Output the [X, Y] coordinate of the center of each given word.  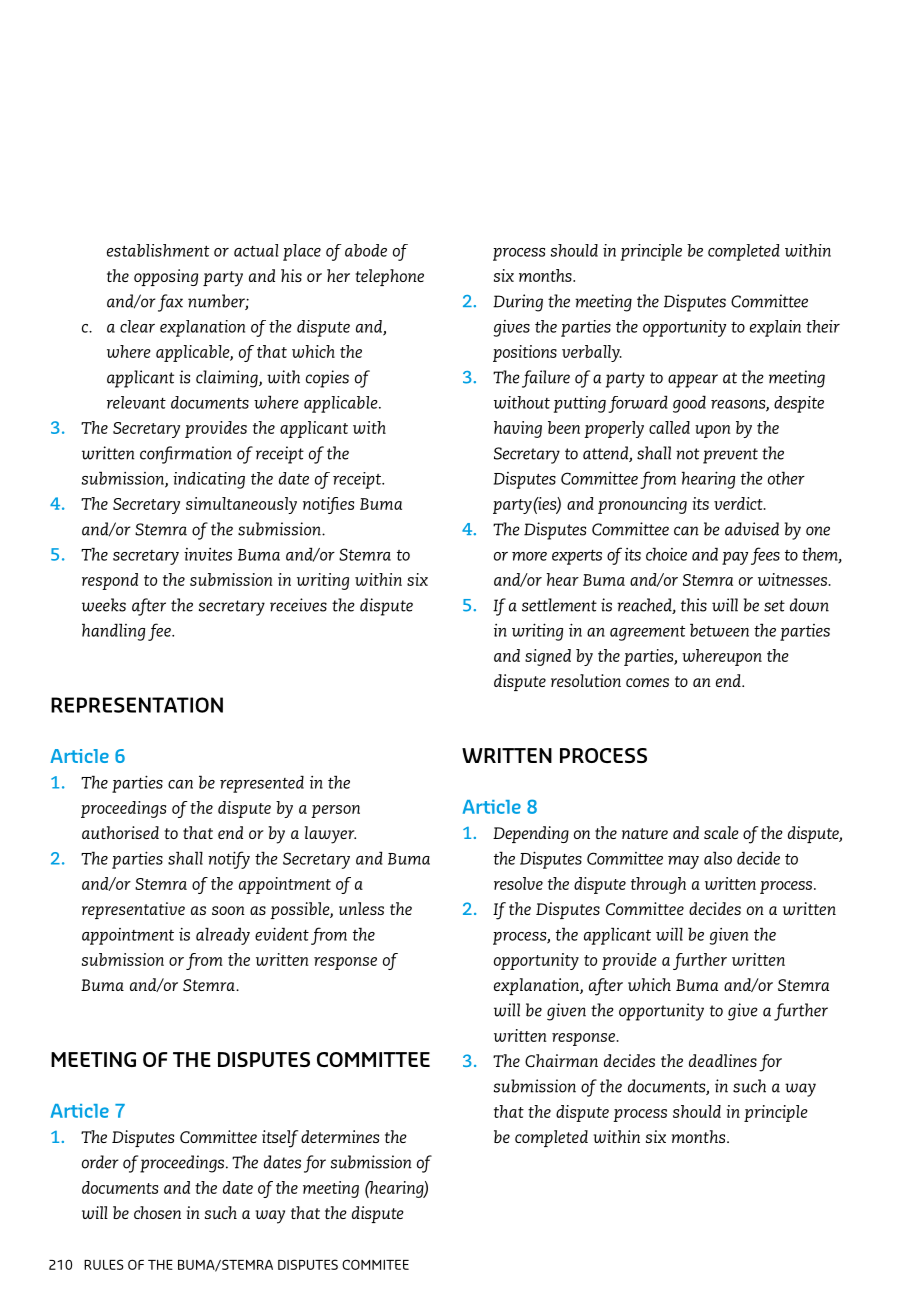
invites [208, 554]
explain [775, 328]
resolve [518, 883]
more [529, 556]
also [718, 858]
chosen [157, 1212]
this [694, 605]
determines [340, 1136]
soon [228, 910]
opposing [166, 277]
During [518, 303]
